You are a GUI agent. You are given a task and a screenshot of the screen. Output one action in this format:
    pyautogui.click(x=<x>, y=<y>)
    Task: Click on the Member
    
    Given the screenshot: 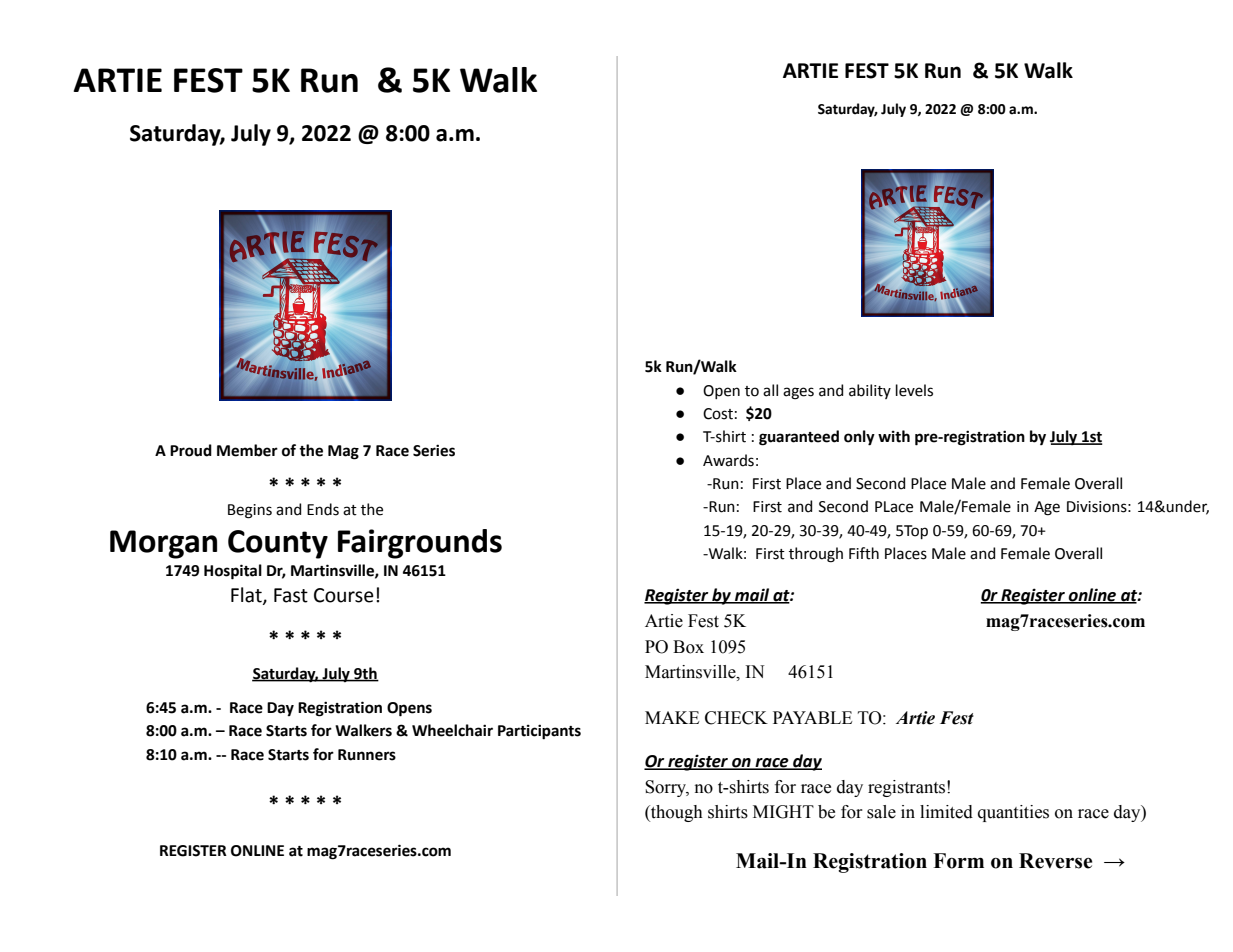 What is the action you would take?
    pyautogui.click(x=247, y=450)
